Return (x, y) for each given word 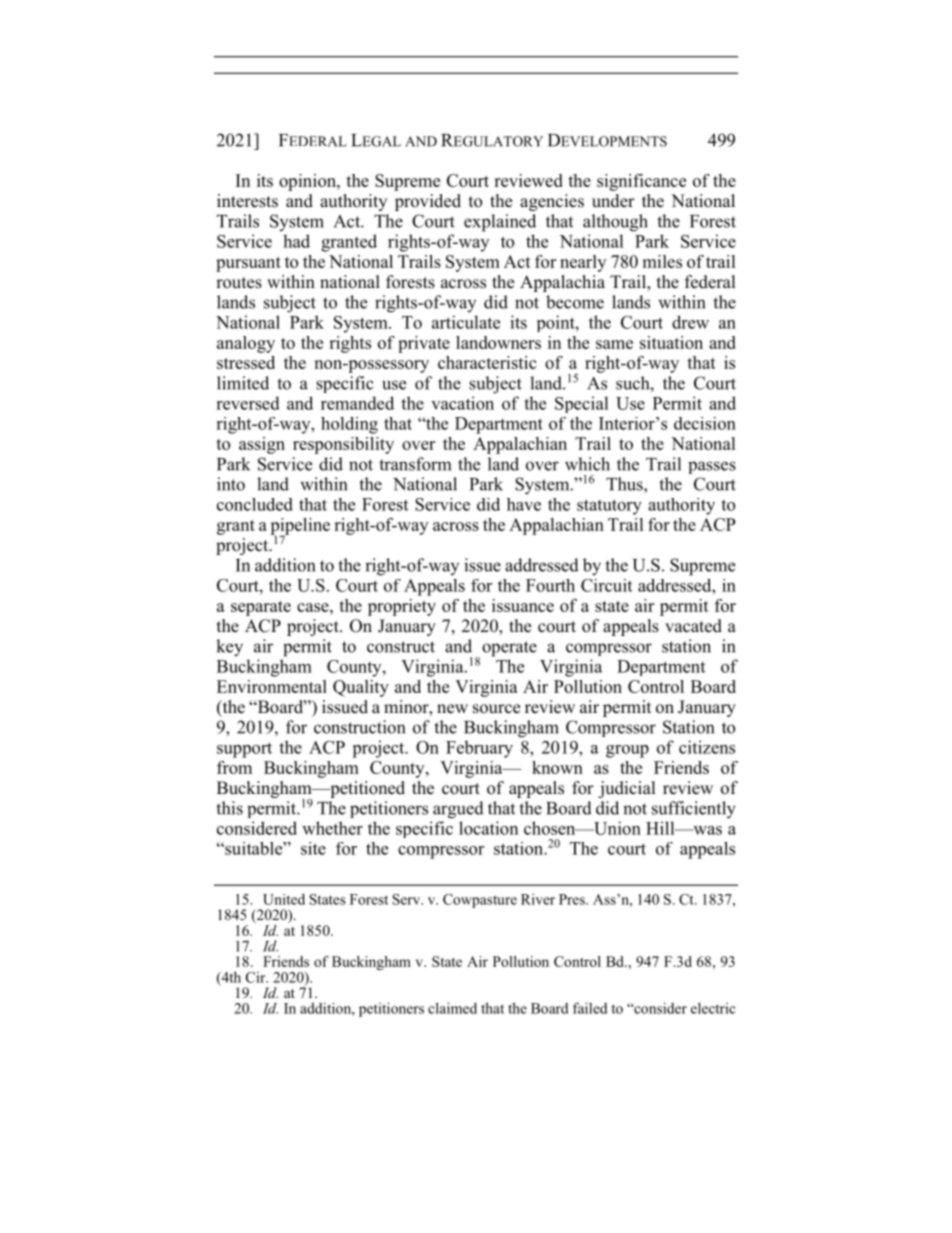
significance (641, 182)
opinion (308, 182)
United (284, 899)
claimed (452, 1008)
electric (713, 1008)
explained (500, 223)
